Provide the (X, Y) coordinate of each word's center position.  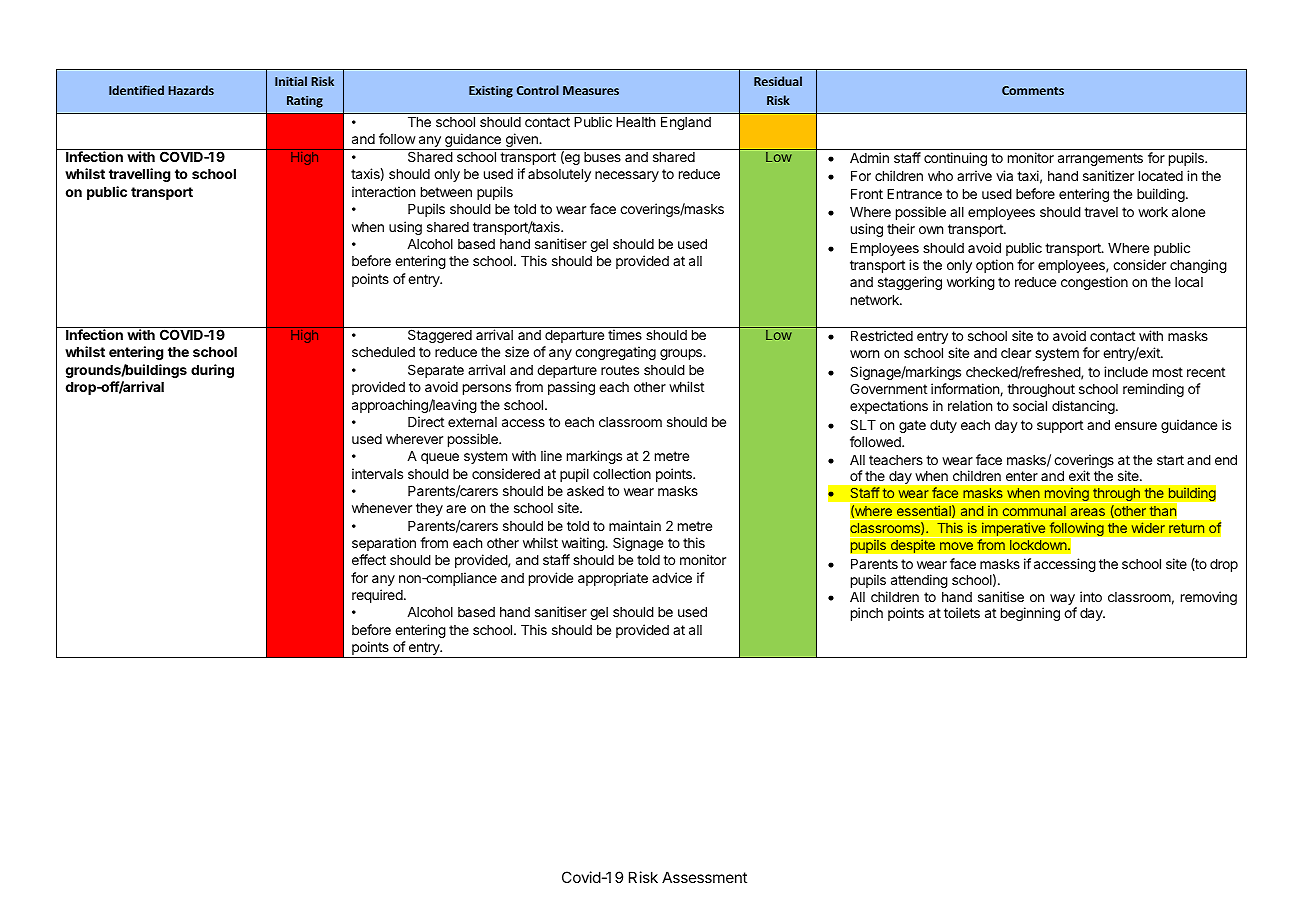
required (377, 596)
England (686, 123)
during (212, 371)
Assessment (704, 877)
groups (682, 354)
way (1063, 601)
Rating (305, 102)
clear (1016, 353)
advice (672, 577)
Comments (1033, 90)
